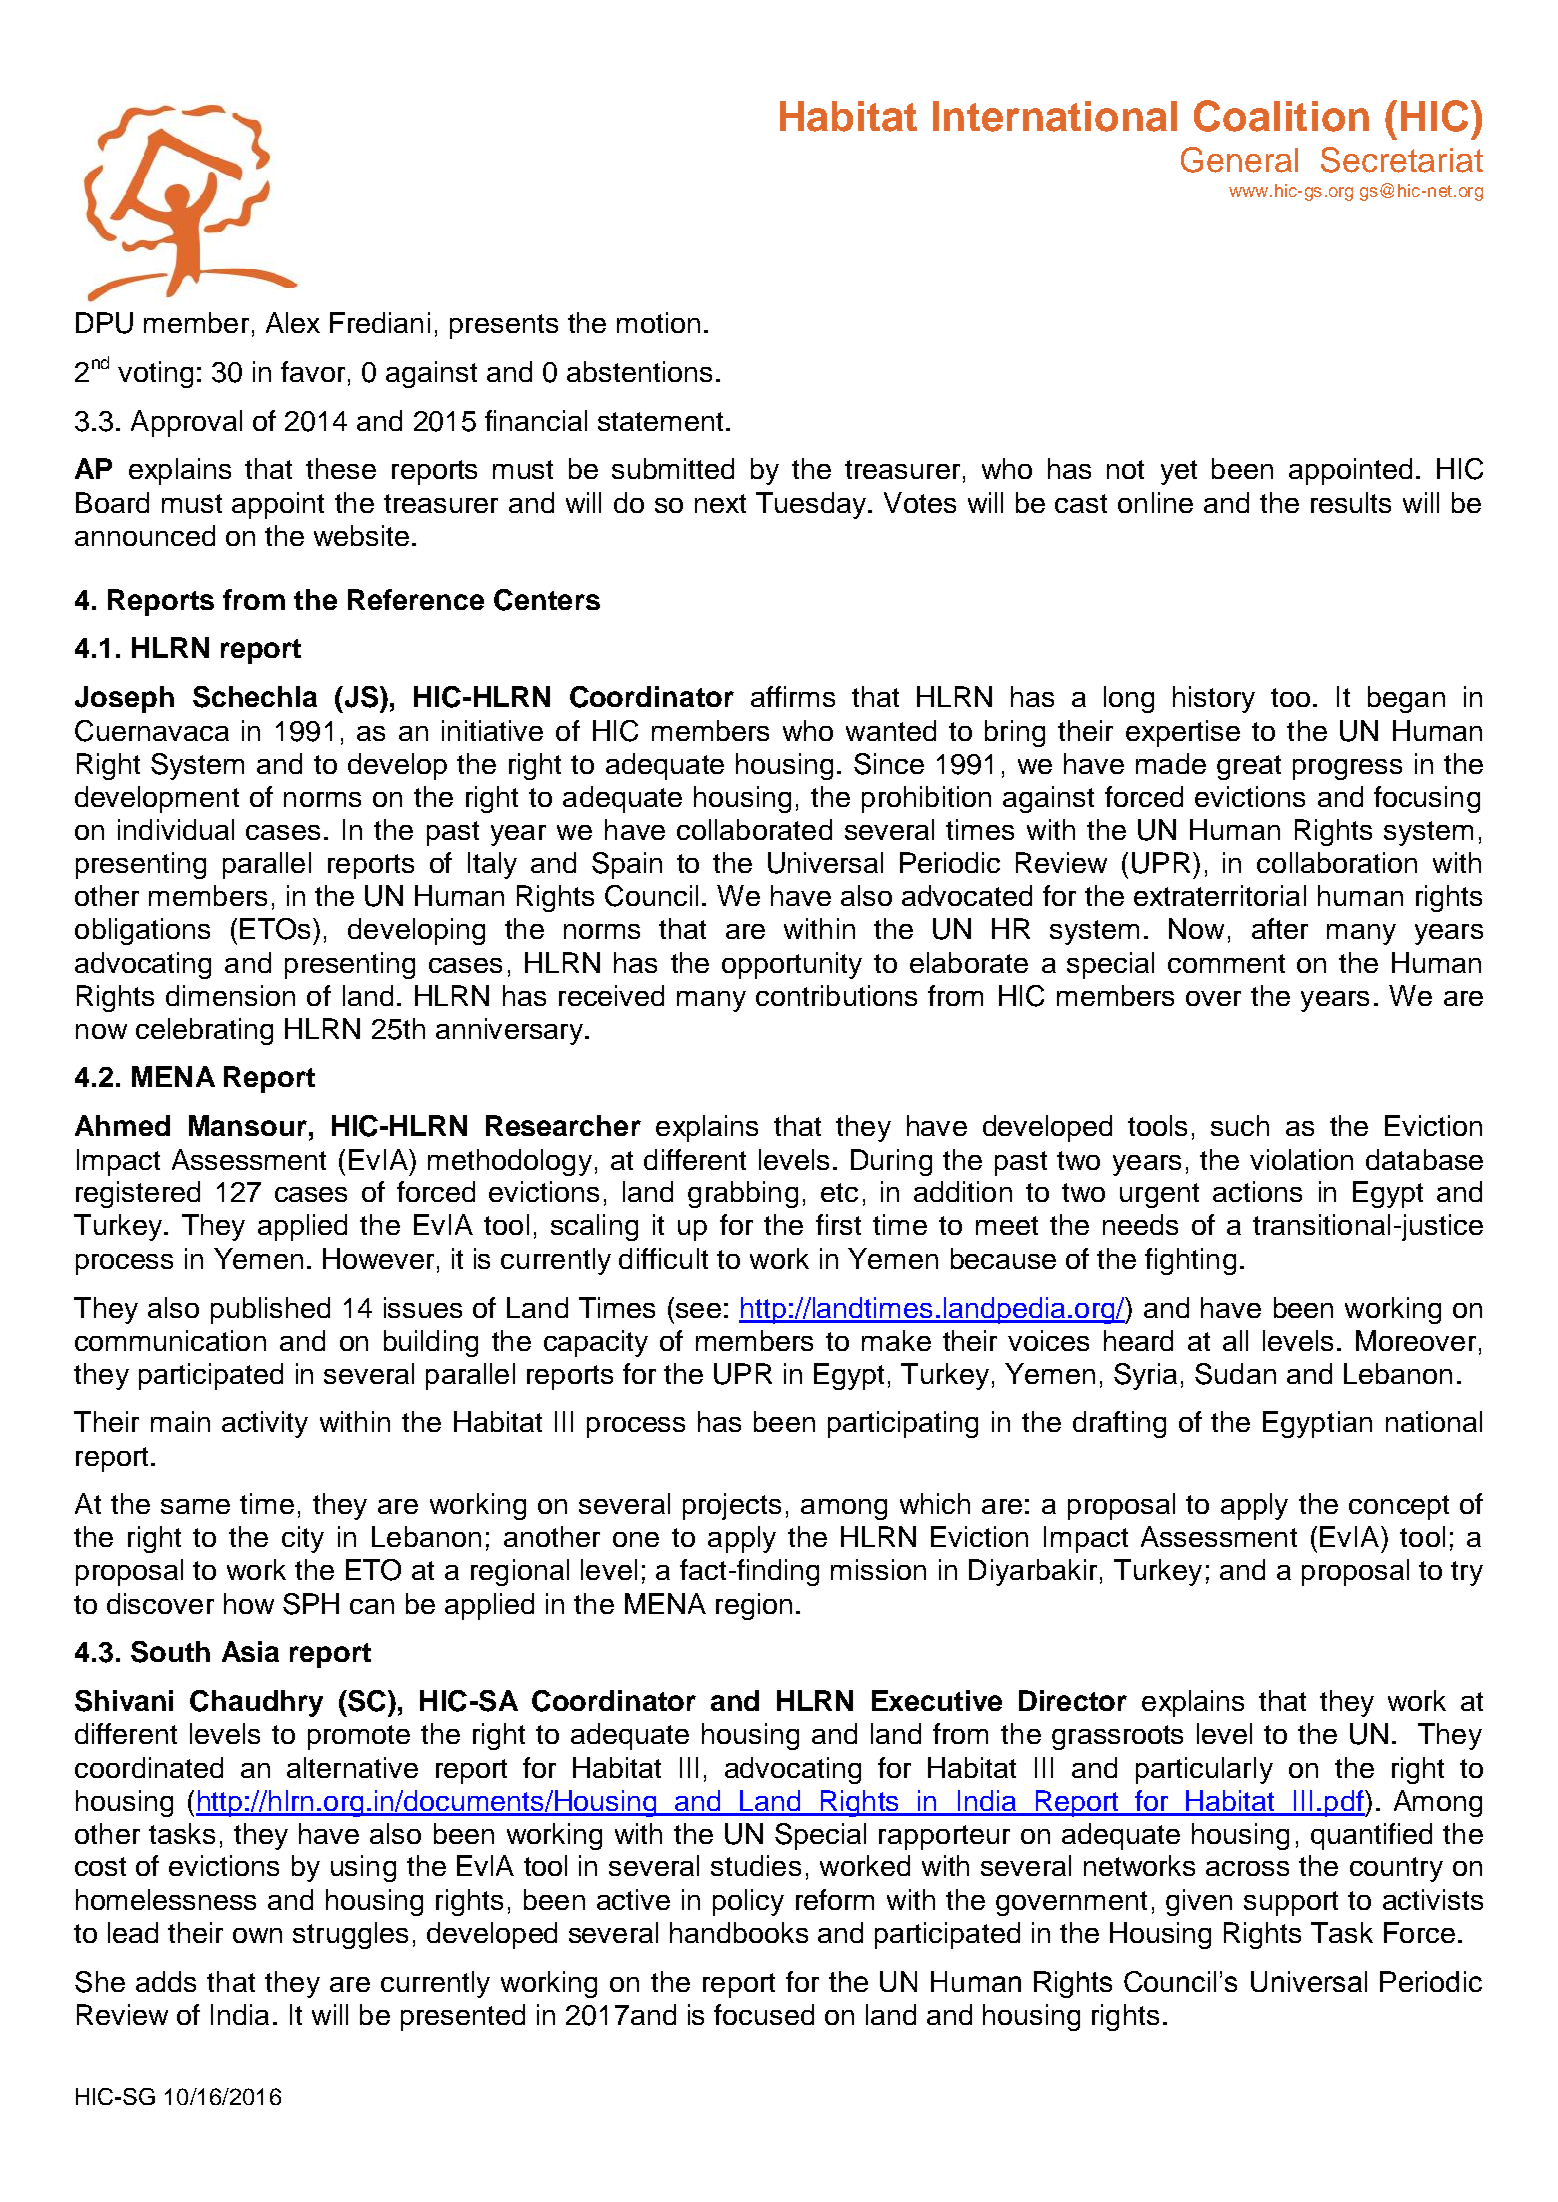 The height and width of the screenshot is (2202, 1558). What do you see at coordinates (836, 995) in the screenshot?
I see `contributions` at bounding box center [836, 995].
